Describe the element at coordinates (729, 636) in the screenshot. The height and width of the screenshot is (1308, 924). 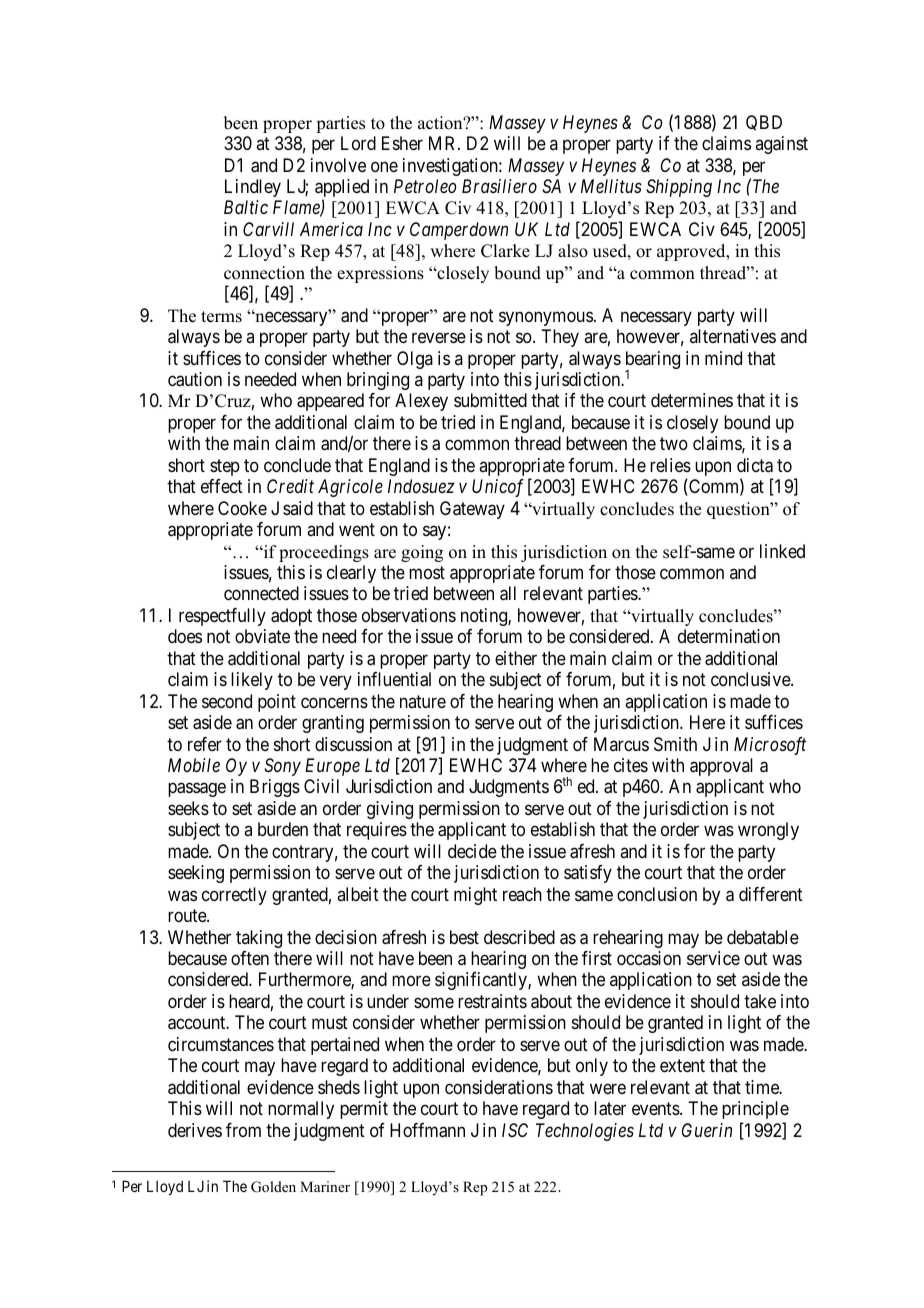
I see `determination` at that location.
